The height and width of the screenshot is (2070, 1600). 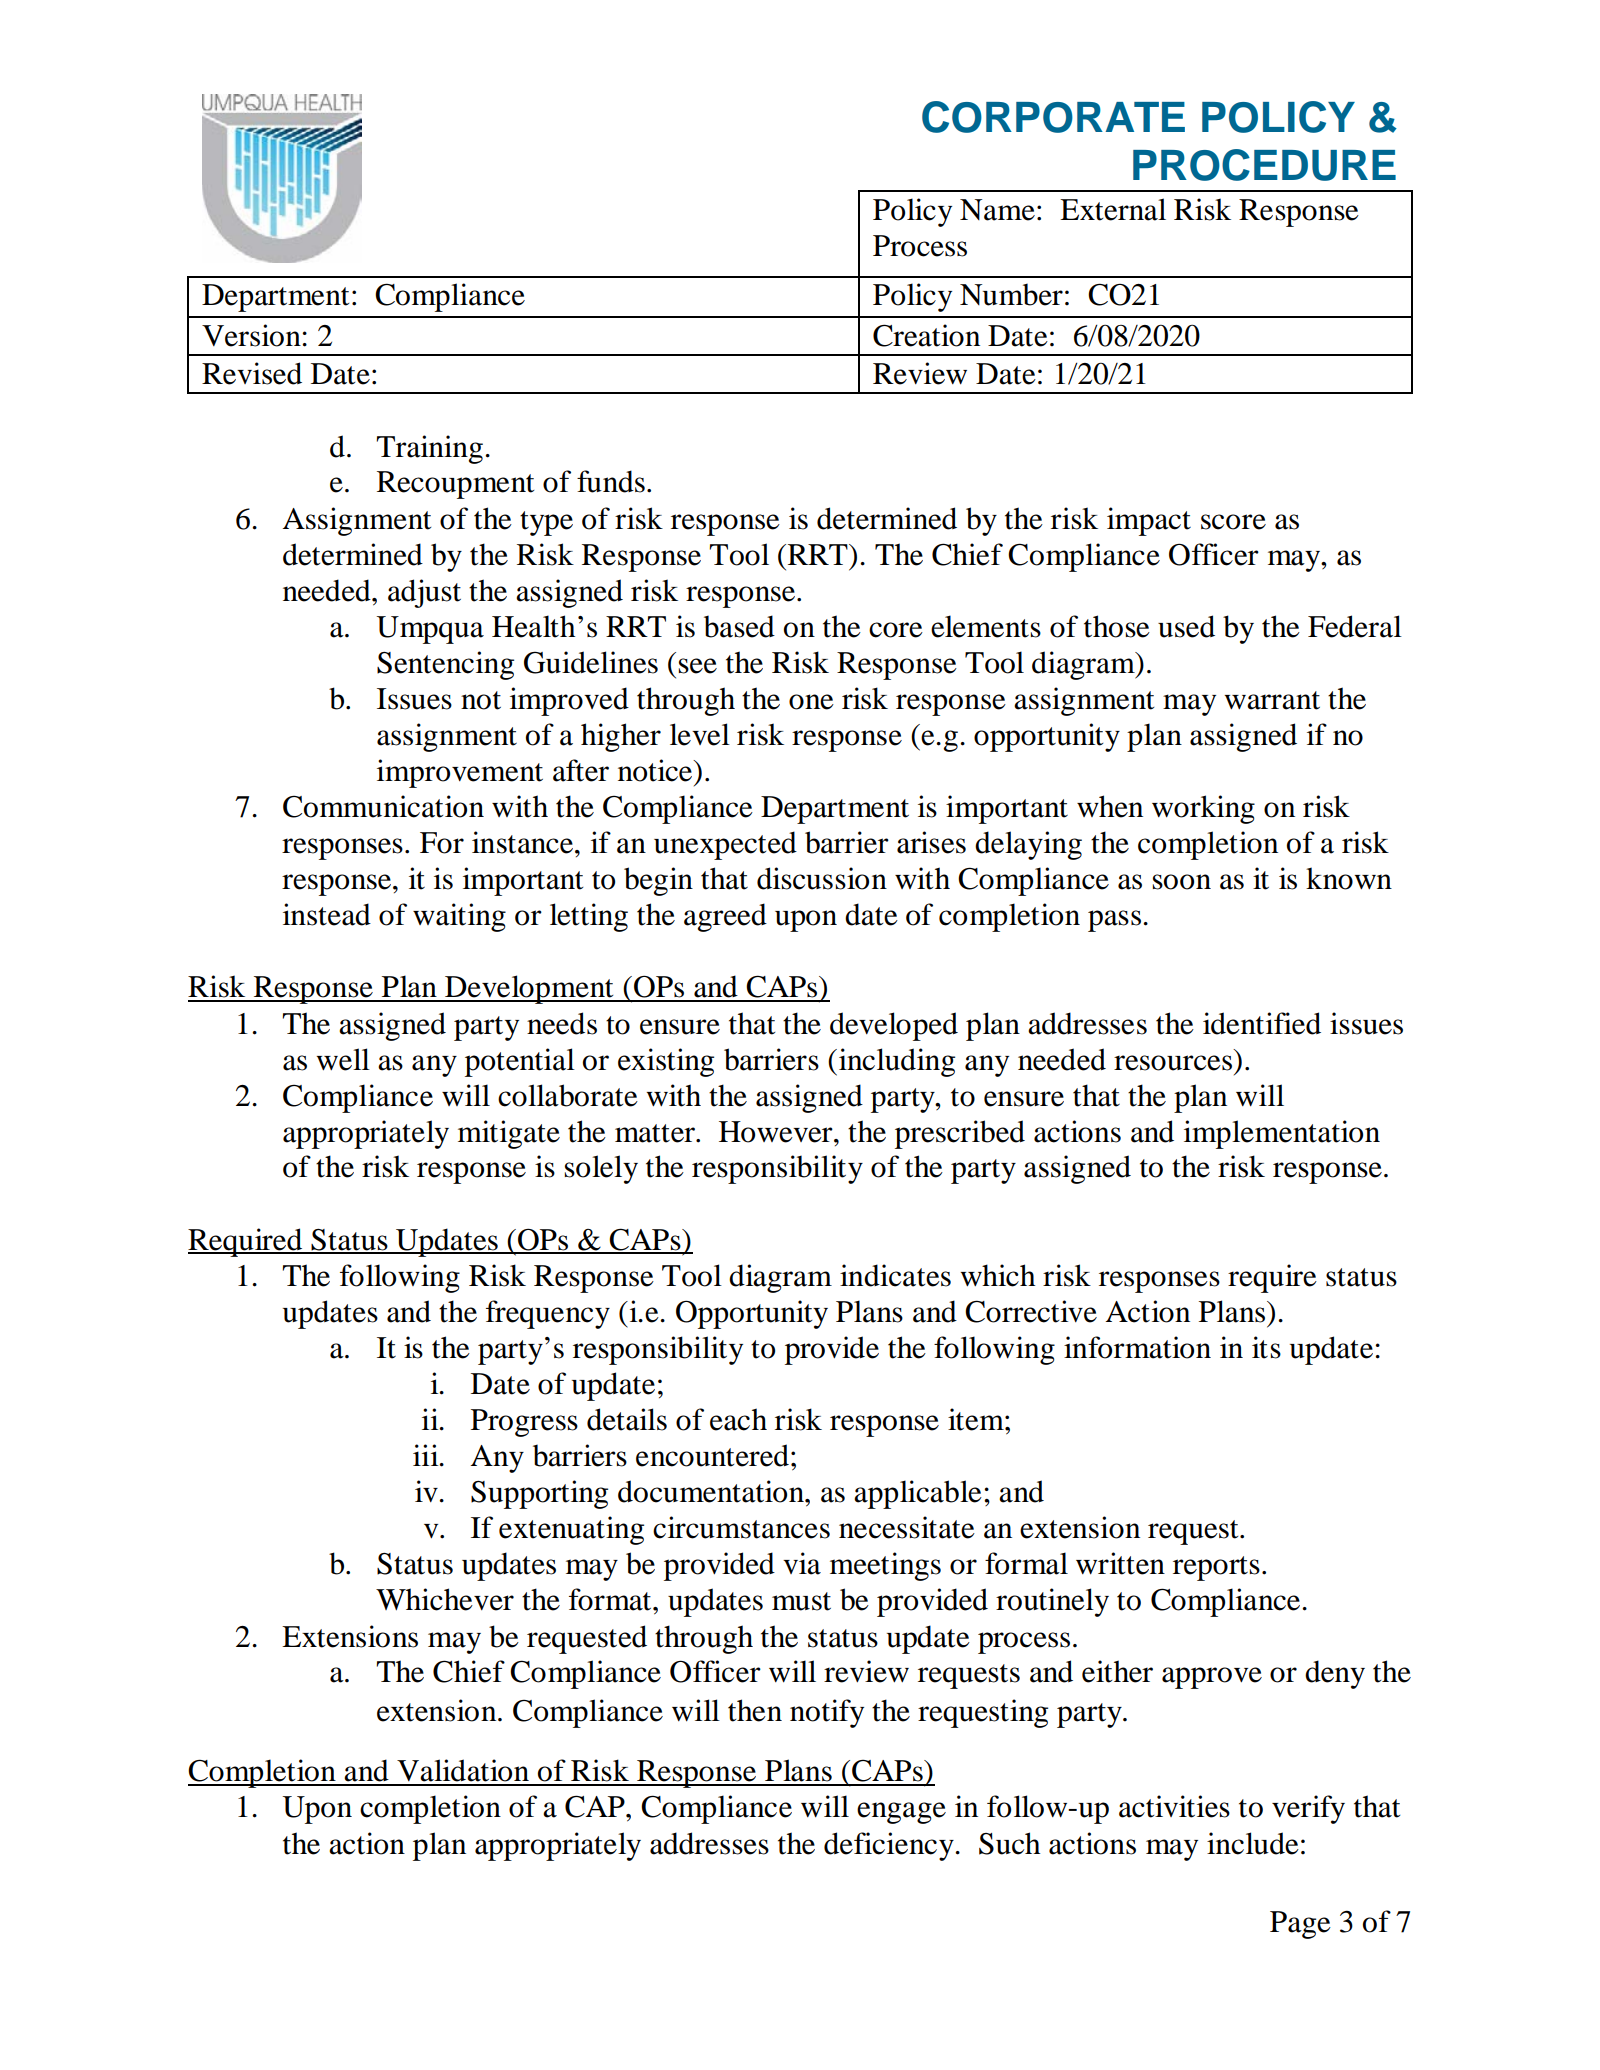 I want to click on PROCEDURE, so click(x=1264, y=165).
